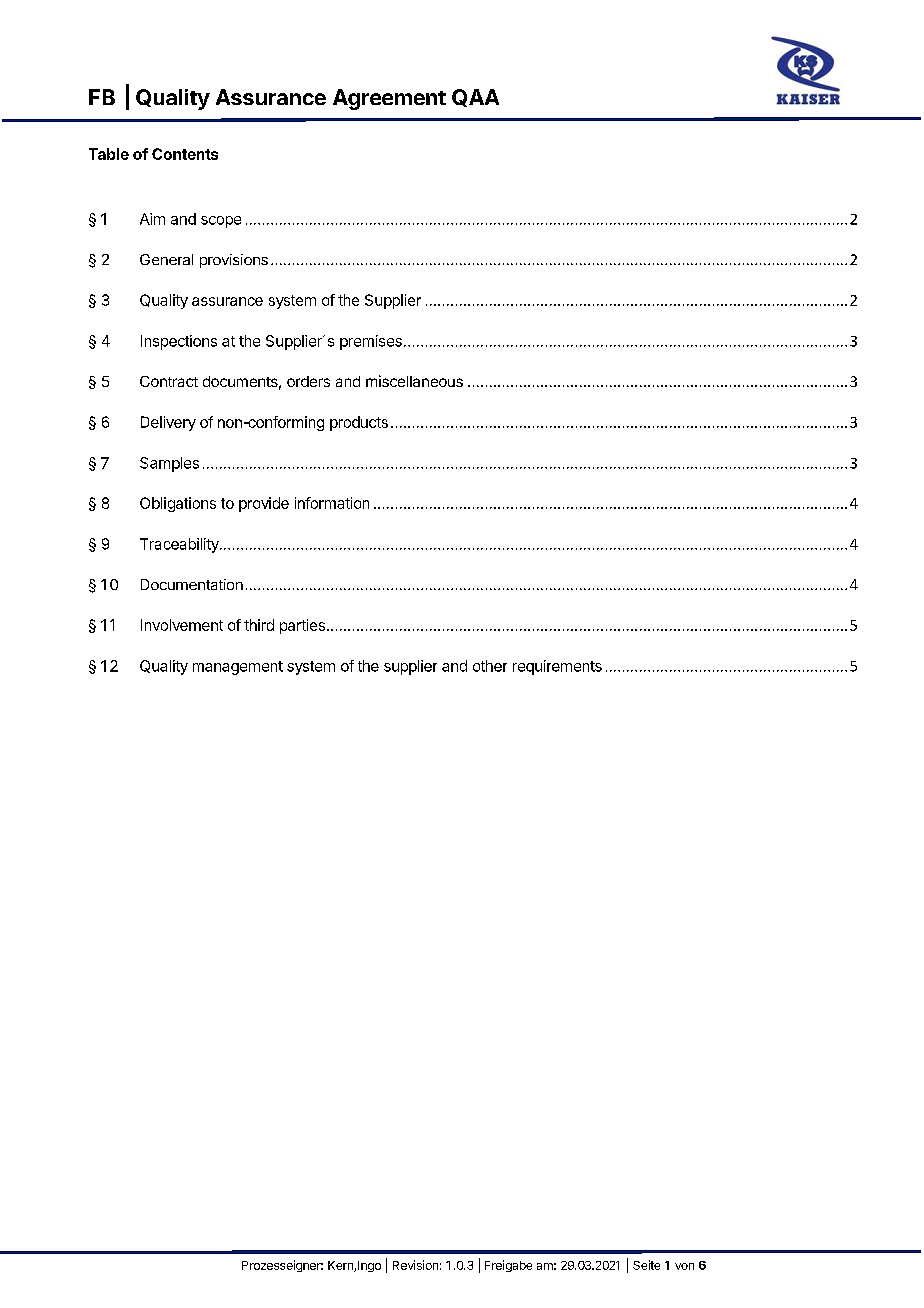 Image resolution: width=924 pixels, height=1308 pixels. What do you see at coordinates (182, 625) in the image?
I see `Involvement` at bounding box center [182, 625].
